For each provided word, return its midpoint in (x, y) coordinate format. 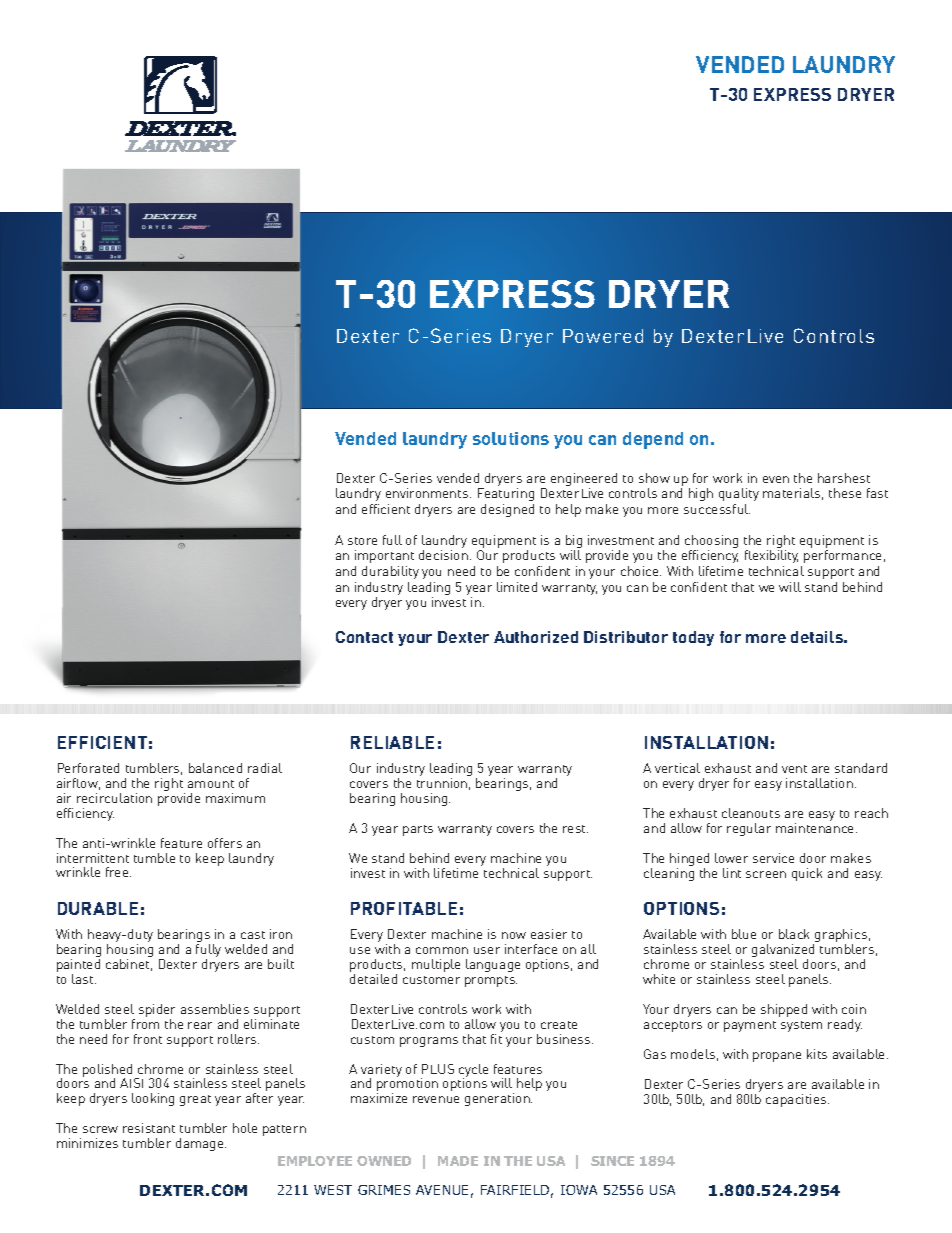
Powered (603, 336)
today (693, 638)
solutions (511, 438)
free (118, 872)
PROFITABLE (404, 908)
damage (201, 1144)
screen (766, 874)
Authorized (536, 637)
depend (653, 440)
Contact (364, 637)
